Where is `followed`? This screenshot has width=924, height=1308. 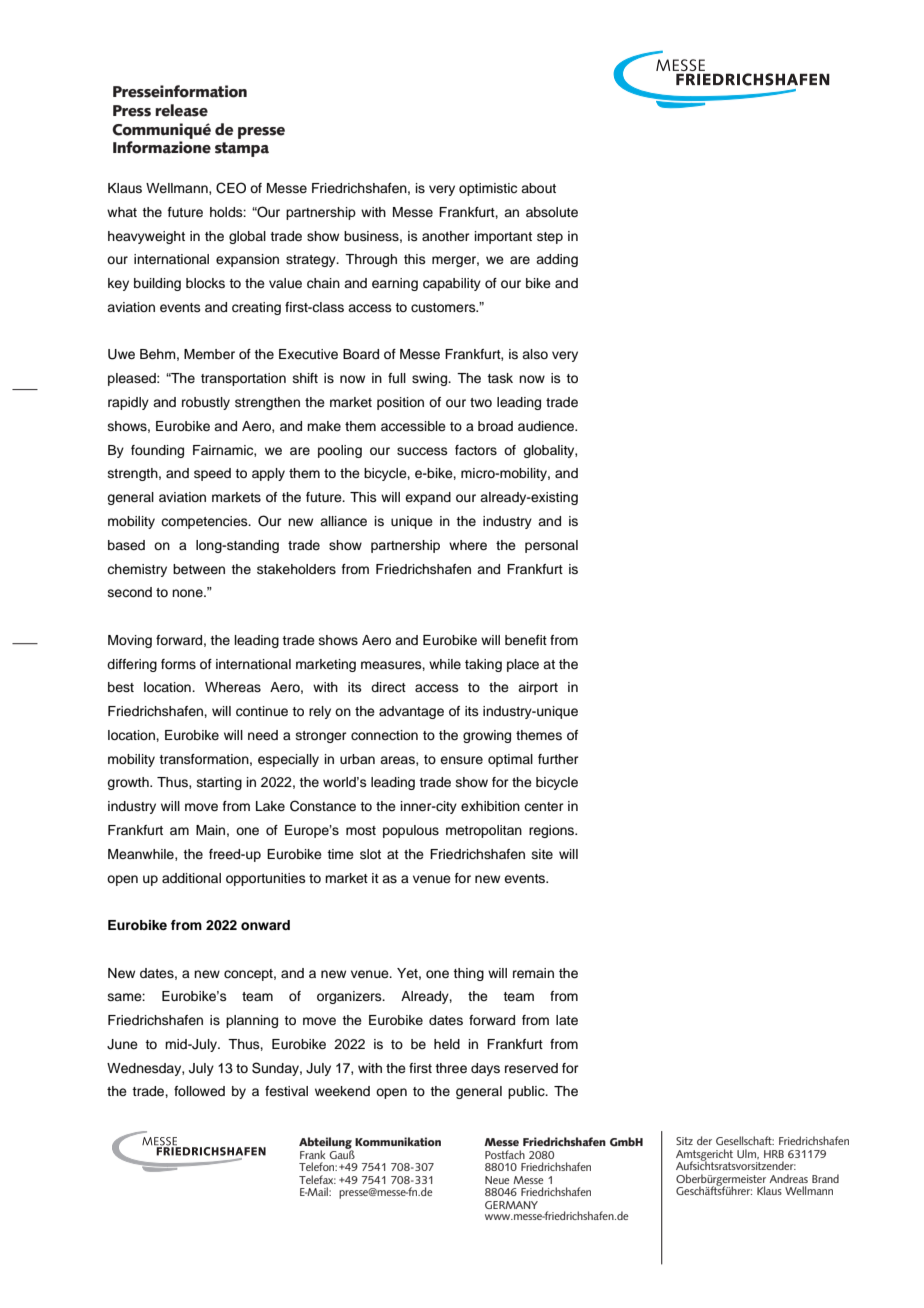
followed is located at coordinates (199, 1091).
